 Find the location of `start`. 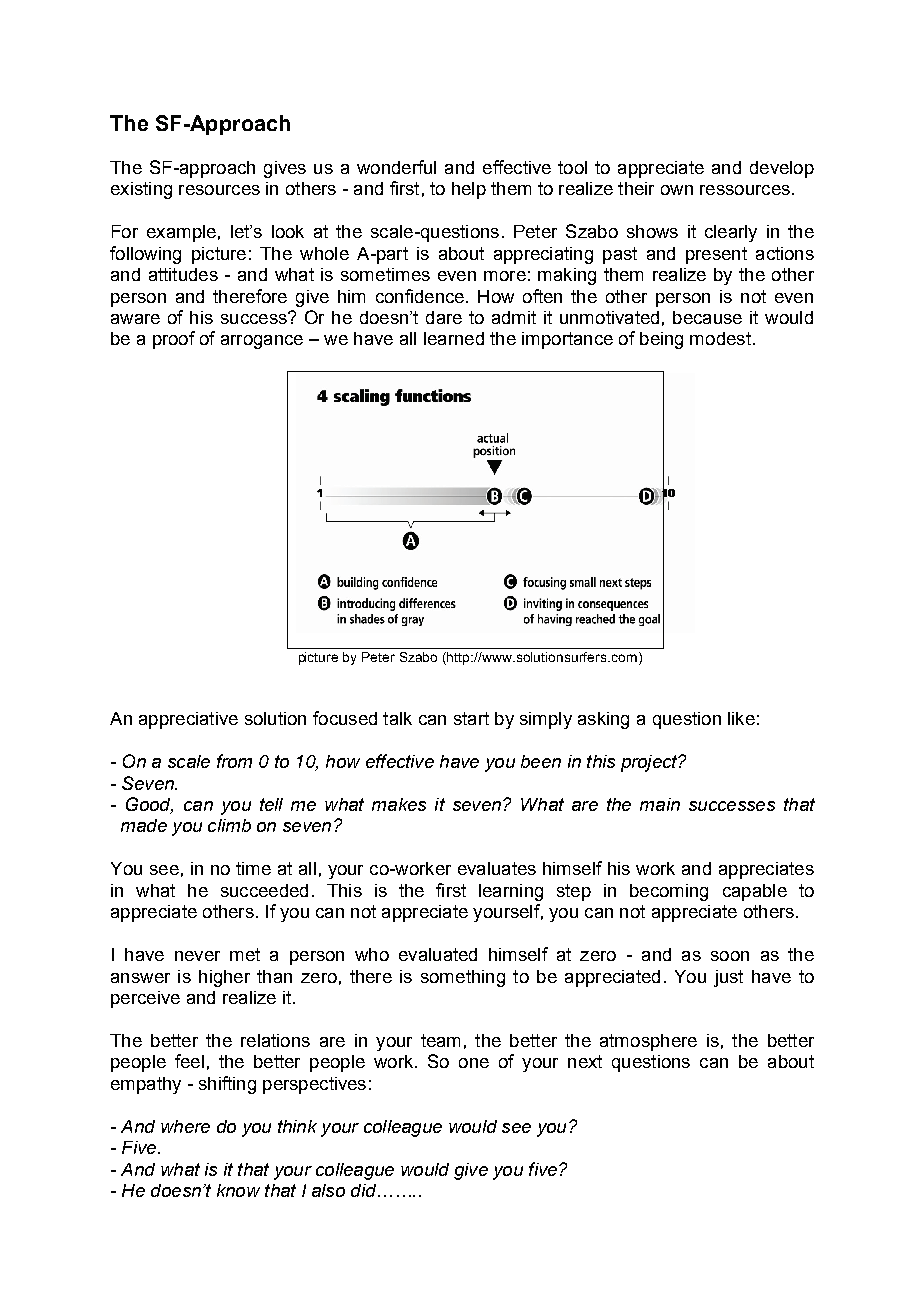

start is located at coordinates (471, 718).
